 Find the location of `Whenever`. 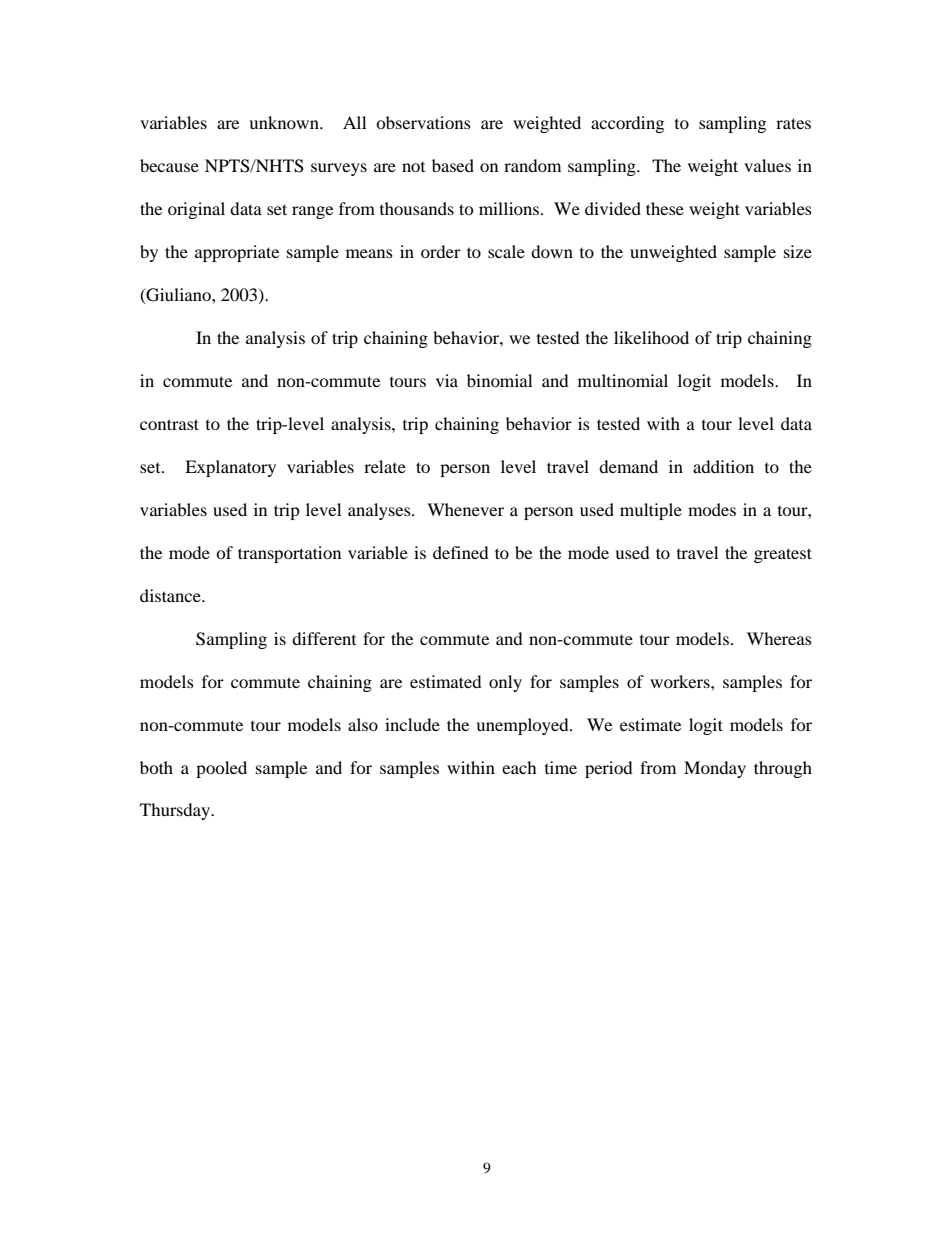

Whenever is located at coordinates (465, 509).
